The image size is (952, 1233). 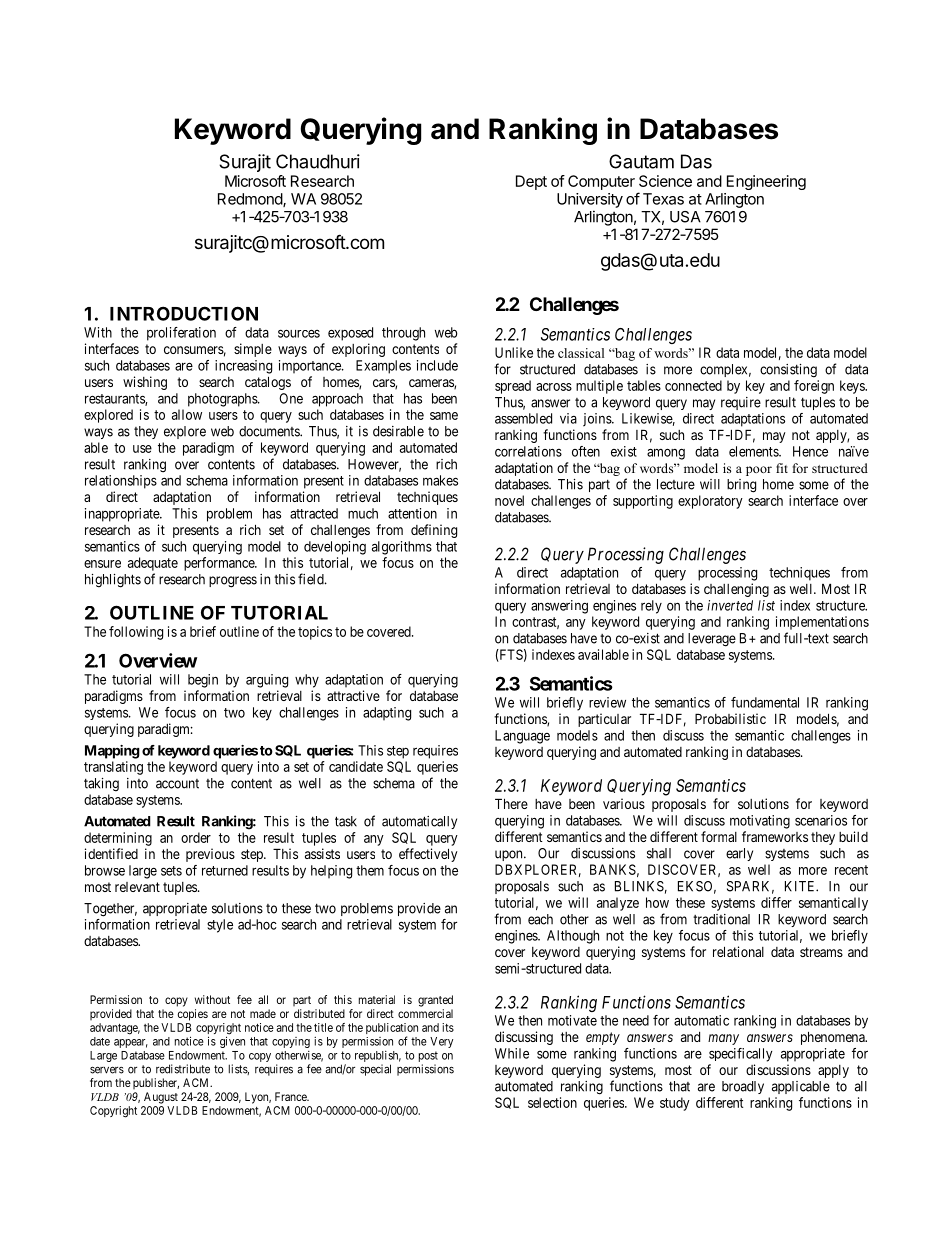 What do you see at coordinates (136, 633) in the document?
I see `following` at bounding box center [136, 633].
